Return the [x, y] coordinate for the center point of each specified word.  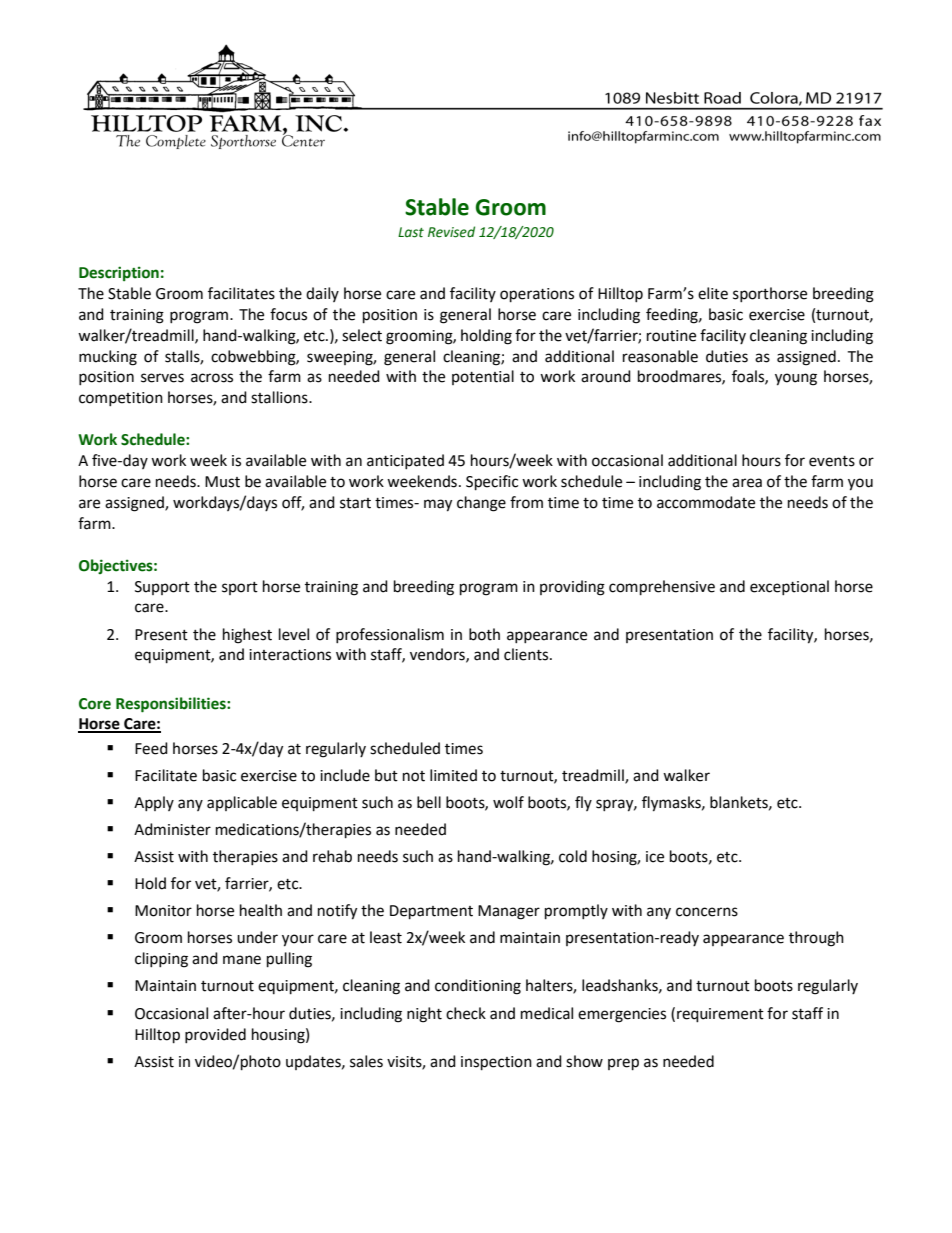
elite [713, 293]
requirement [720, 1015]
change [481, 504]
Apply [154, 803]
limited [453, 775]
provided [215, 1035]
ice [655, 857]
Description [119, 273]
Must [222, 482]
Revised [451, 232]
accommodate [706, 502]
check [466, 1013]
